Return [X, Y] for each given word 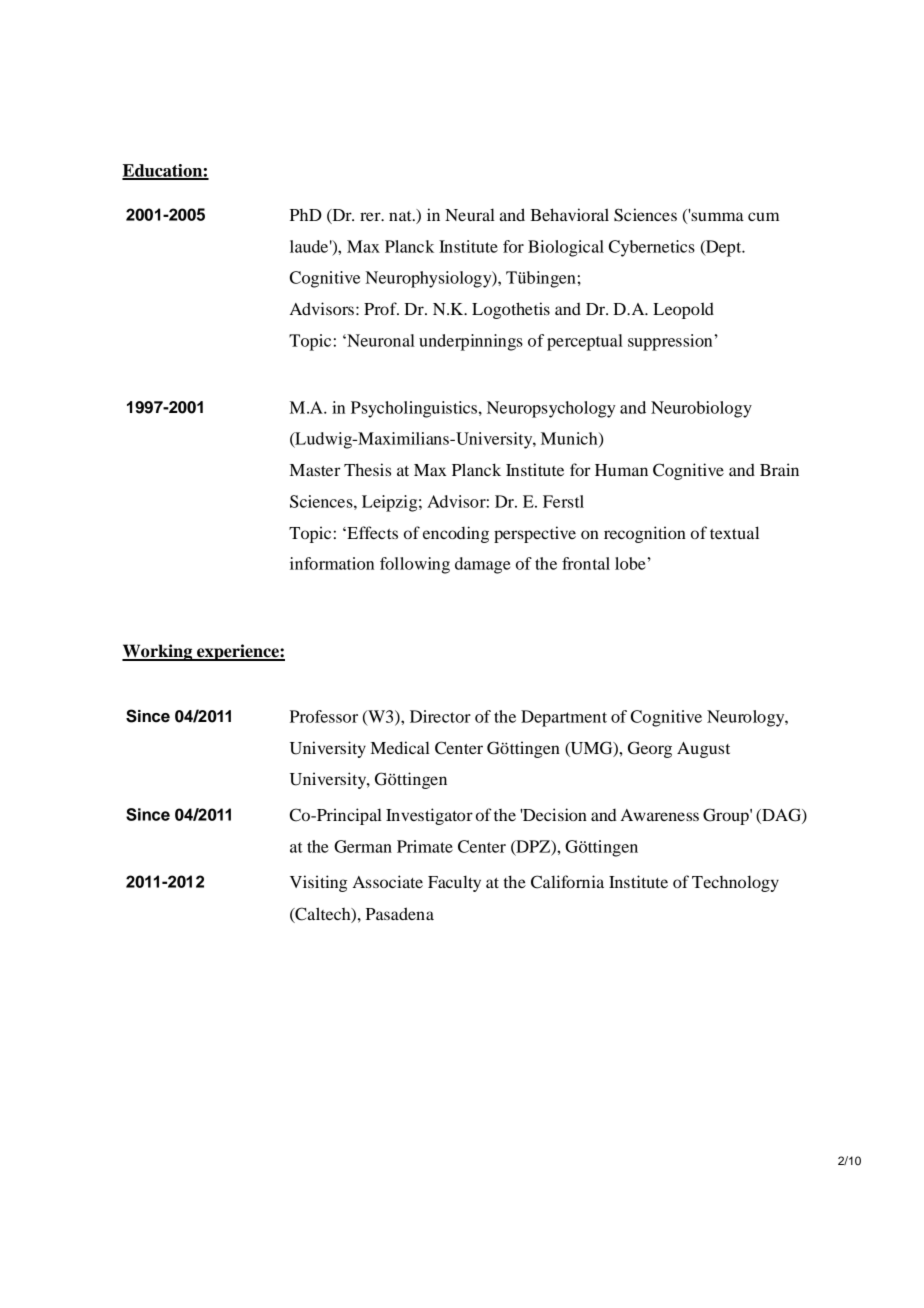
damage [482, 565]
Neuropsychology [551, 409]
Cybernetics [652, 248]
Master [315, 470]
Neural [470, 214]
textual [734, 532]
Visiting [318, 883]
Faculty [454, 883]
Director [440, 716]
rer [371, 216]
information [332, 563]
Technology [735, 883]
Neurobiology [701, 409]
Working [158, 652]
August [703, 750]
